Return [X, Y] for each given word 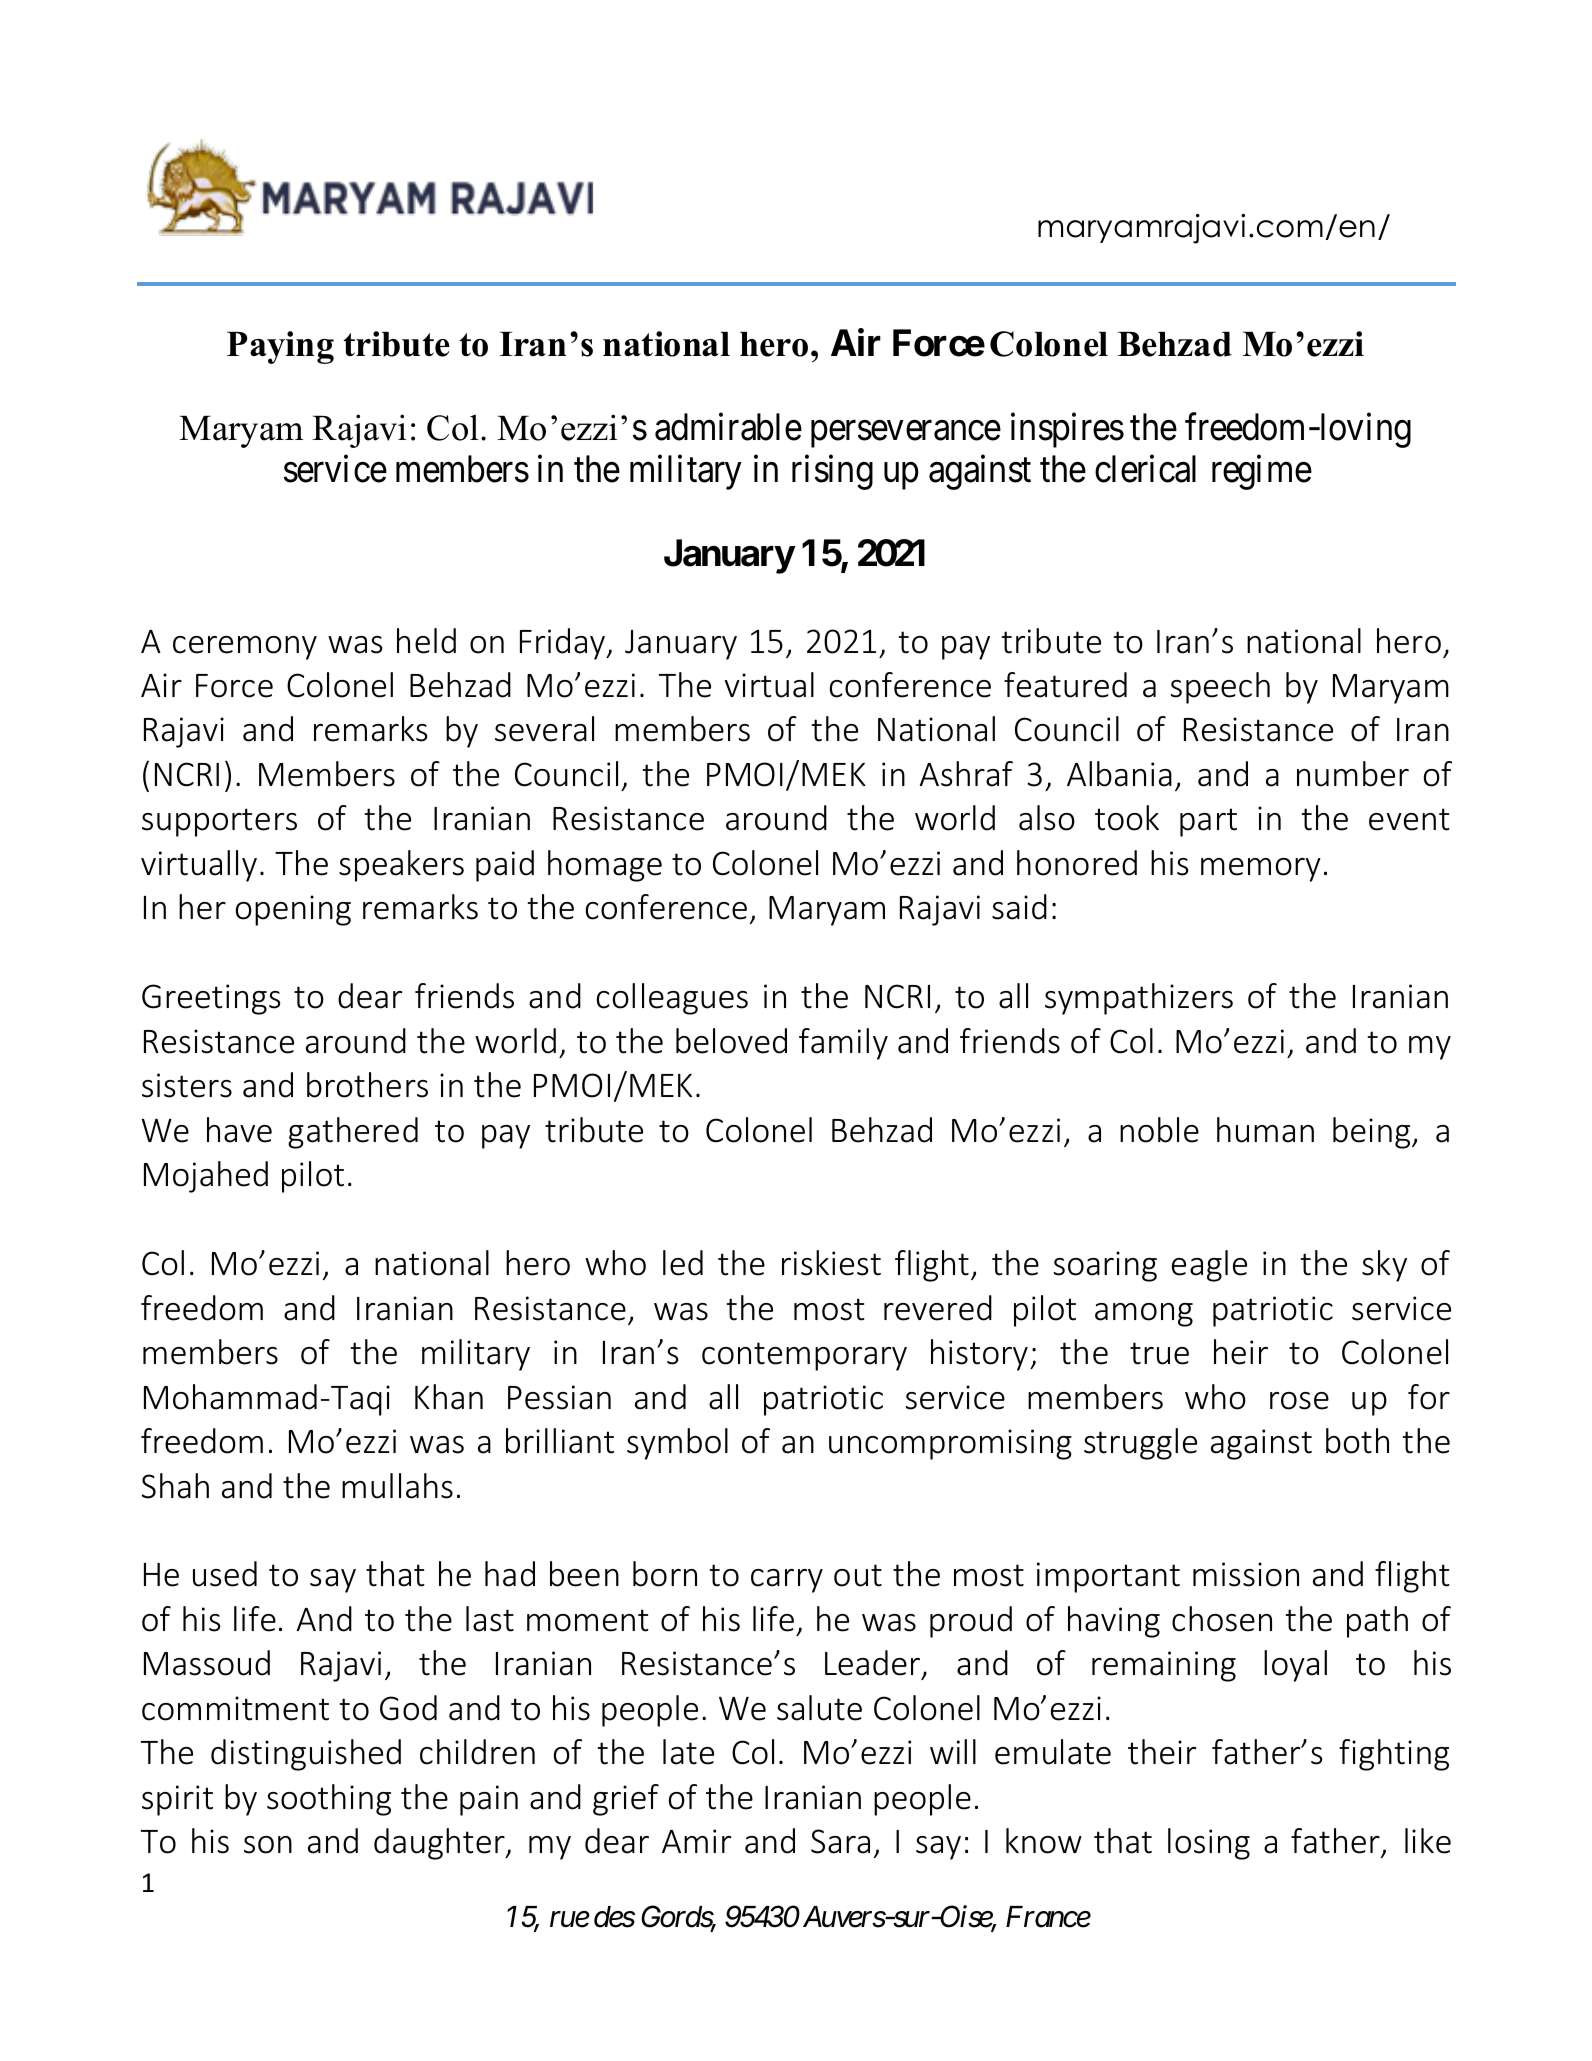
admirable [728, 427]
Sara [840, 1841]
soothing [329, 1800]
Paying [280, 347]
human [1265, 1130]
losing [1209, 1844]
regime [1262, 472]
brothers [367, 1085]
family [843, 1044]
